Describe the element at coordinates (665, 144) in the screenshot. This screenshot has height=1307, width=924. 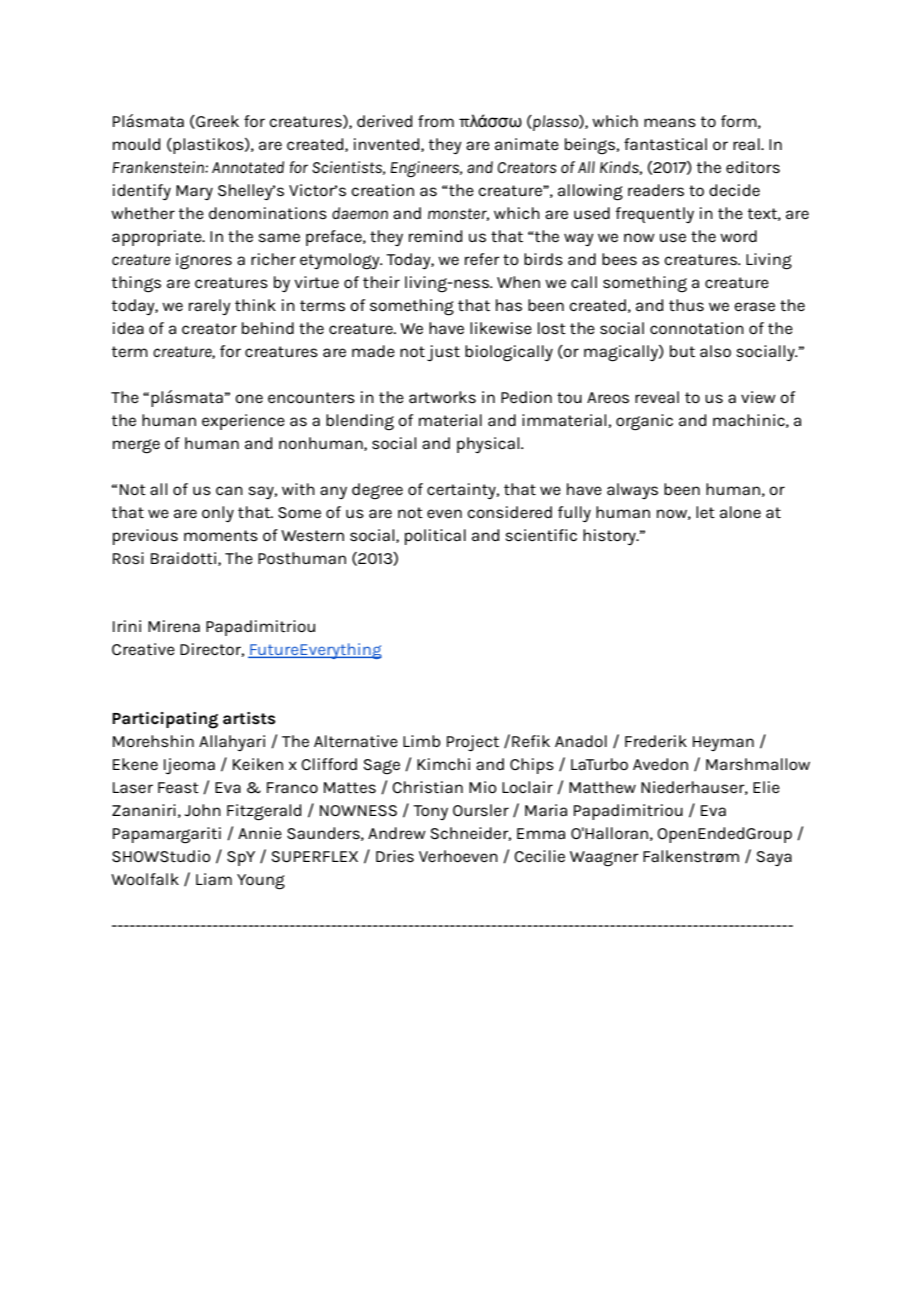
I see `fantastical` at that location.
